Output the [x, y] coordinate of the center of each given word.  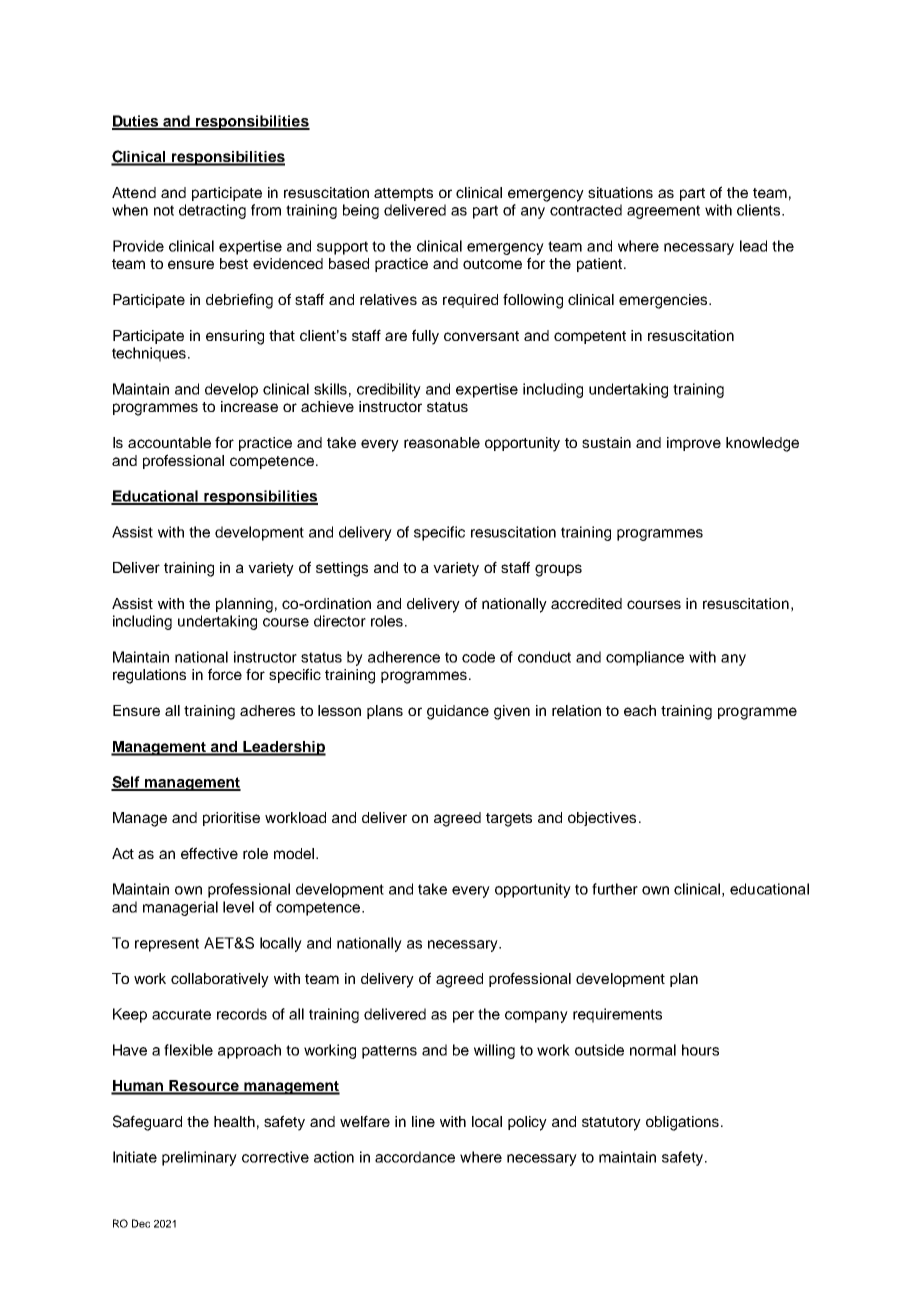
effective [209, 853]
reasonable [442, 442]
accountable [169, 442]
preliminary [199, 1158]
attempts [403, 194]
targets [509, 820]
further [615, 889]
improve [694, 444]
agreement [663, 212]
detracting [212, 211]
